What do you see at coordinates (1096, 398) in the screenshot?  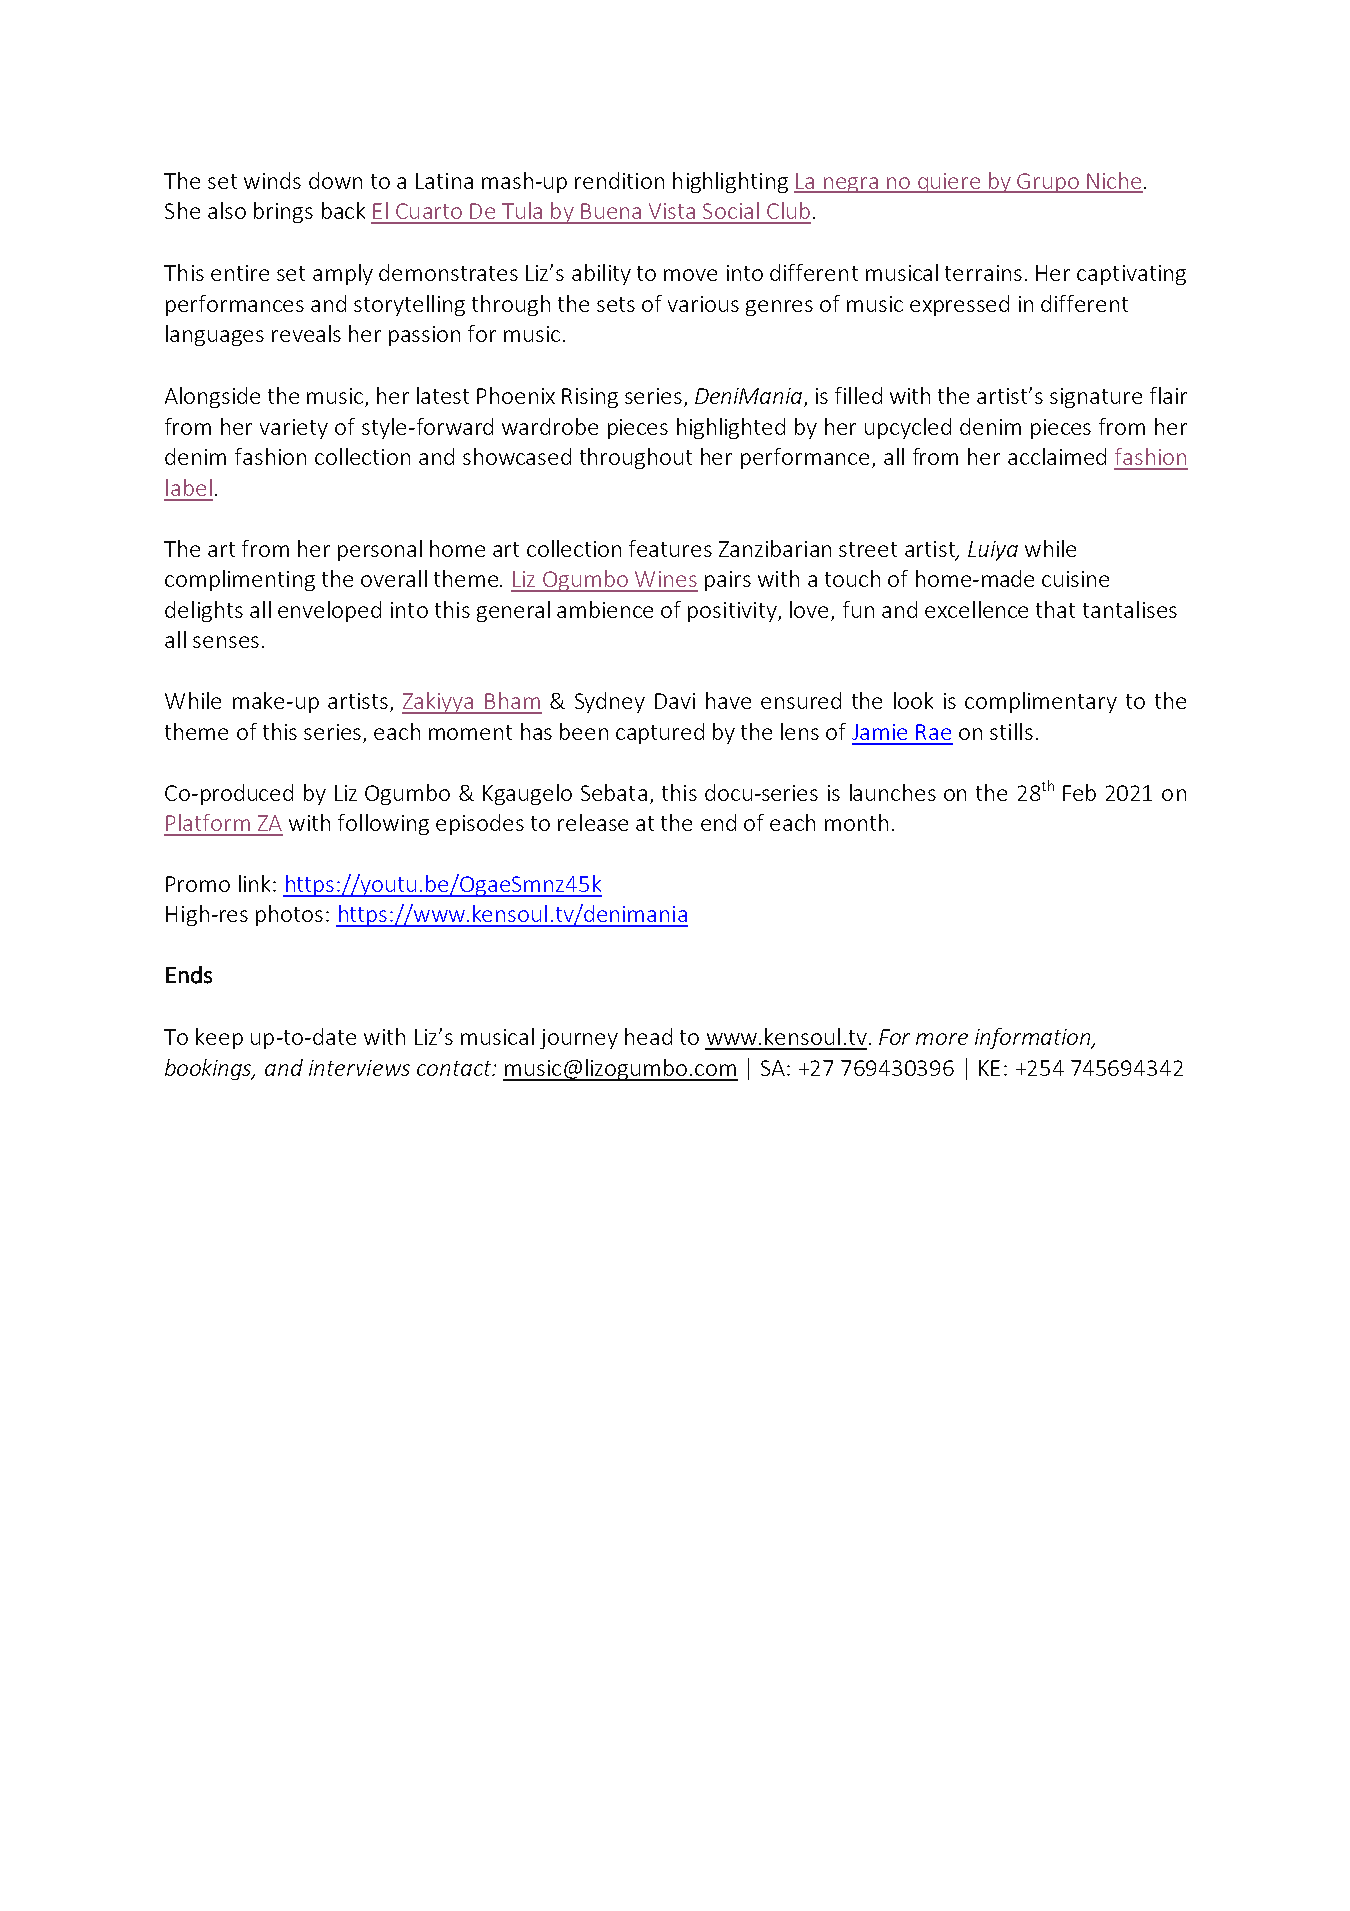 I see `signature` at bounding box center [1096, 398].
